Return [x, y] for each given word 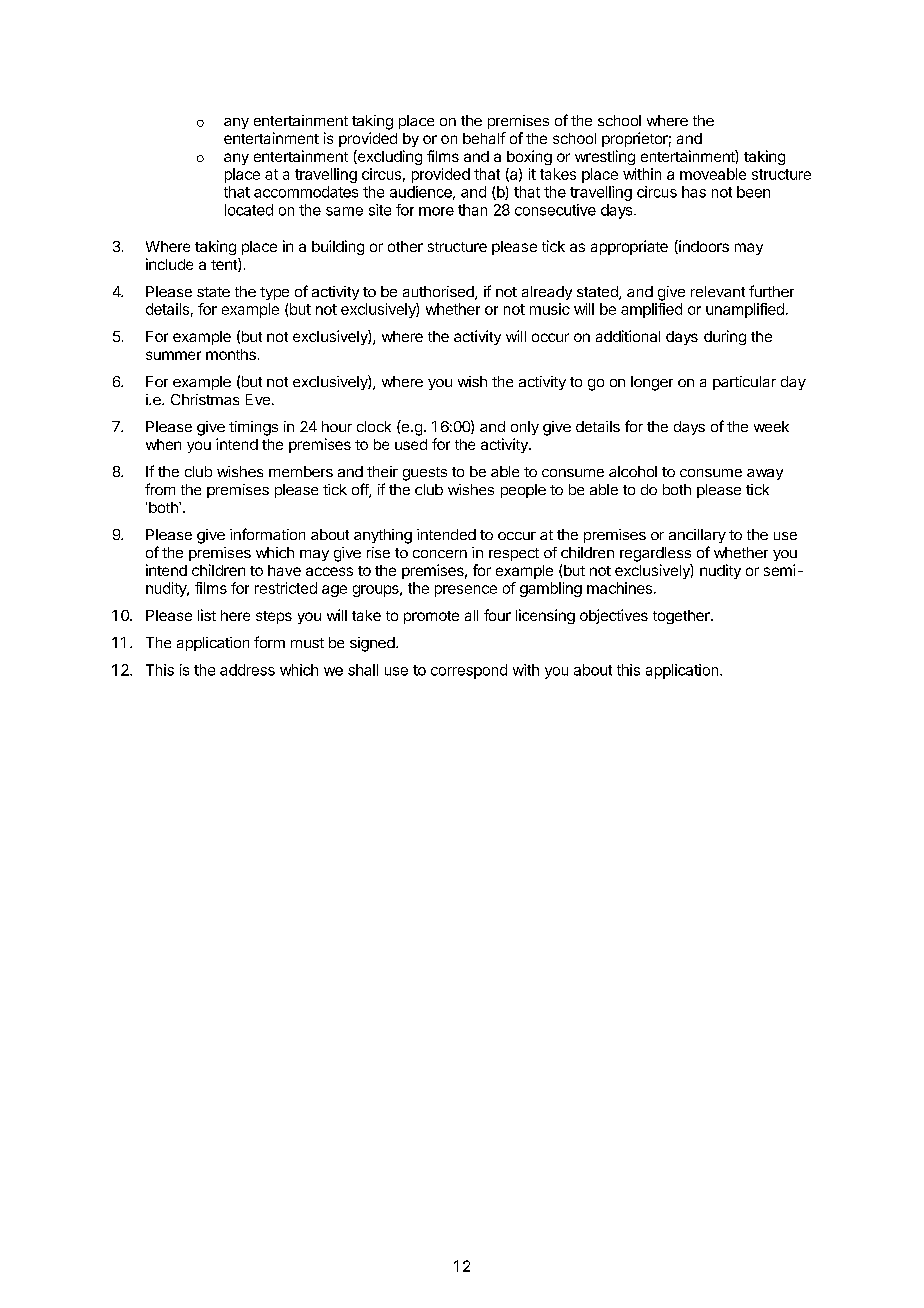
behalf [484, 138]
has [694, 192]
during [725, 337]
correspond [469, 671]
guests [425, 474]
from [160, 489]
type [274, 293]
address [247, 670]
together [682, 617]
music [550, 309]
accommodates [306, 192]
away [765, 474]
